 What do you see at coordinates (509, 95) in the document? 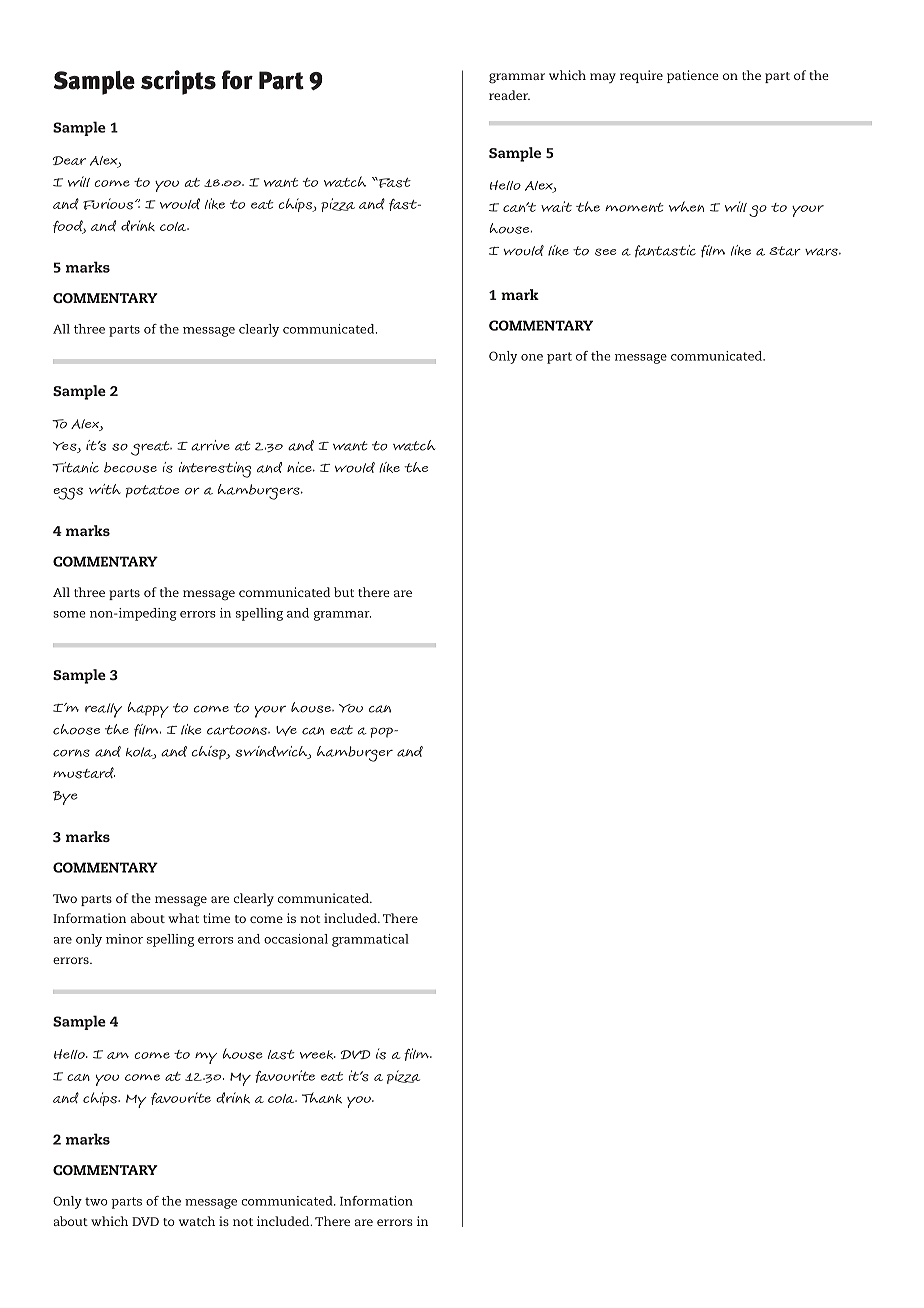
I see `reader` at bounding box center [509, 95].
